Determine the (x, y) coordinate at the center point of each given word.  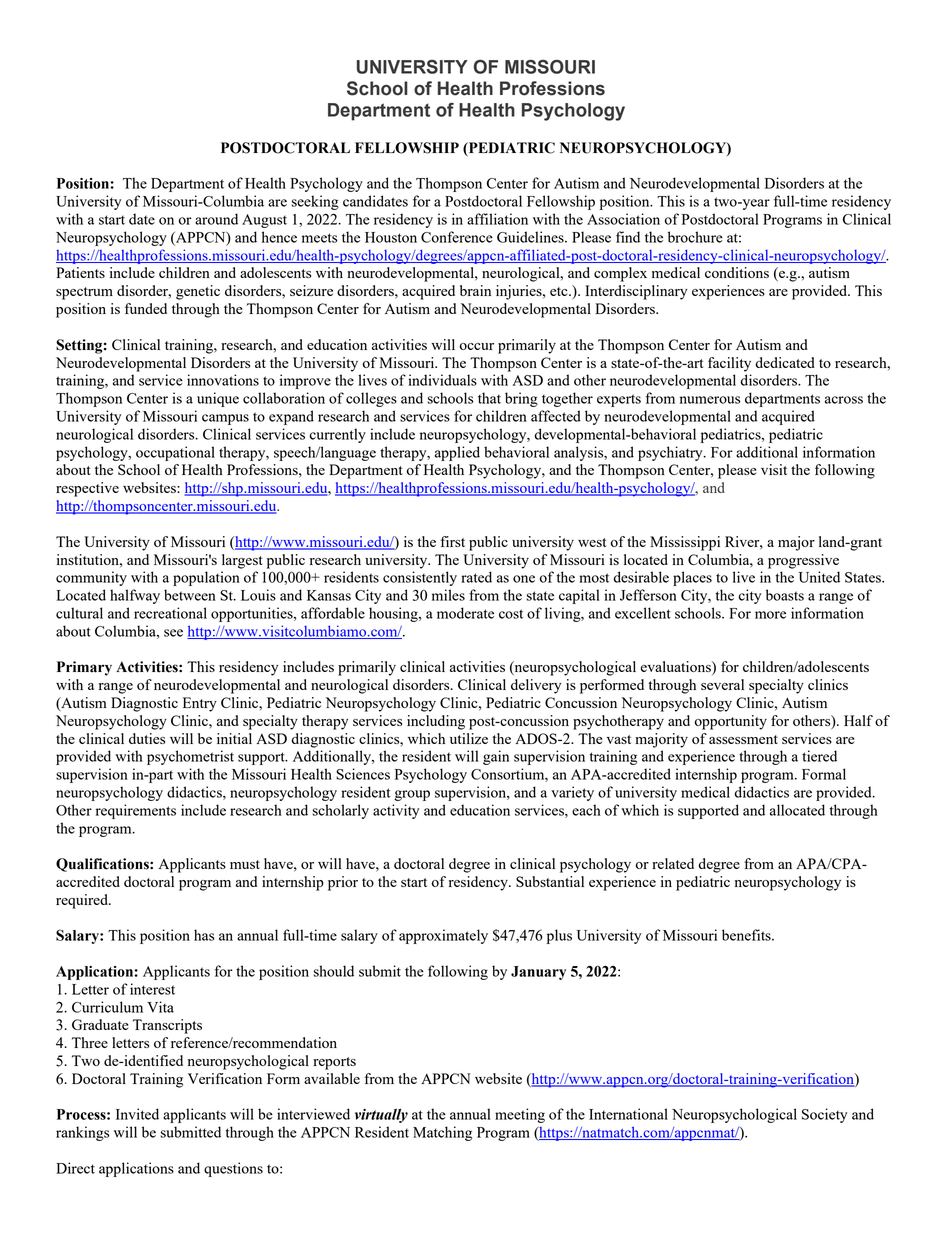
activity (396, 811)
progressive (803, 561)
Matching (442, 1133)
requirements (136, 811)
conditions (737, 272)
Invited (137, 1114)
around (216, 219)
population (206, 578)
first (452, 541)
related (673, 863)
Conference (457, 237)
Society (824, 1115)
